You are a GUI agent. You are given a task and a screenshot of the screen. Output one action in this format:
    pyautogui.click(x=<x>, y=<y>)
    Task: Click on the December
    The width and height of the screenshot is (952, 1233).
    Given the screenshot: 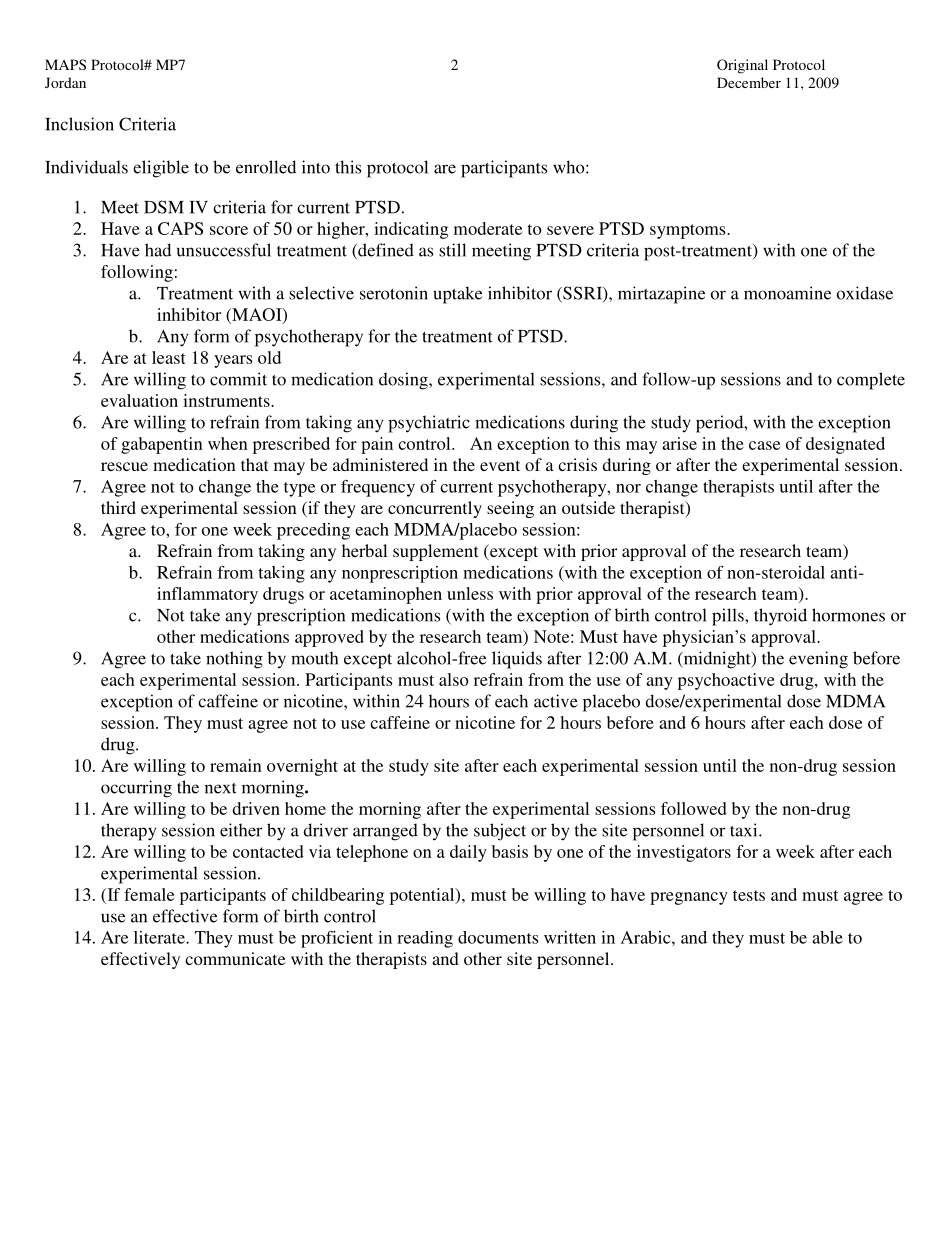 What is the action you would take?
    pyautogui.click(x=749, y=82)
